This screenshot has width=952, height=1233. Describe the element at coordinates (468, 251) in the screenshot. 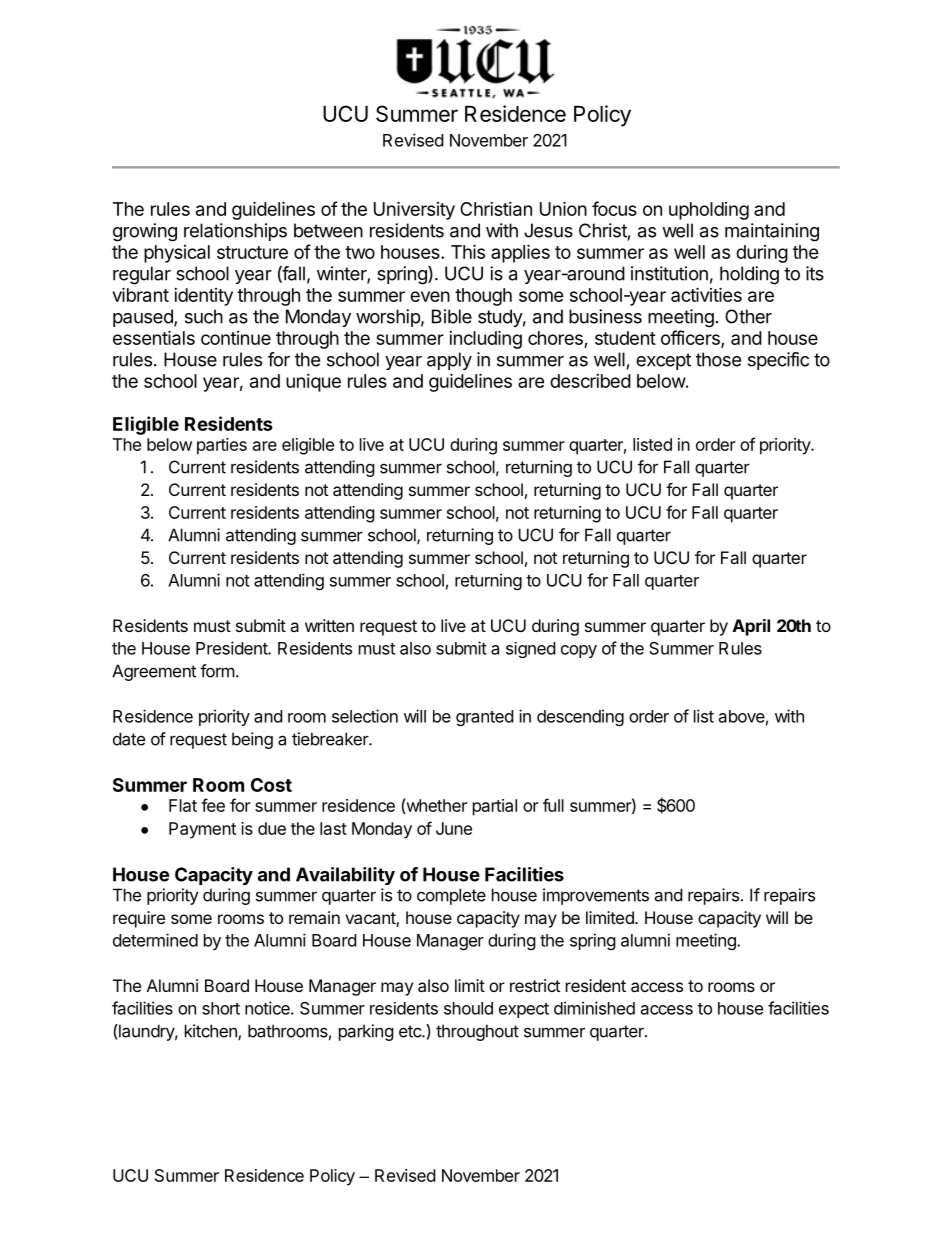

I see `This` at that location.
